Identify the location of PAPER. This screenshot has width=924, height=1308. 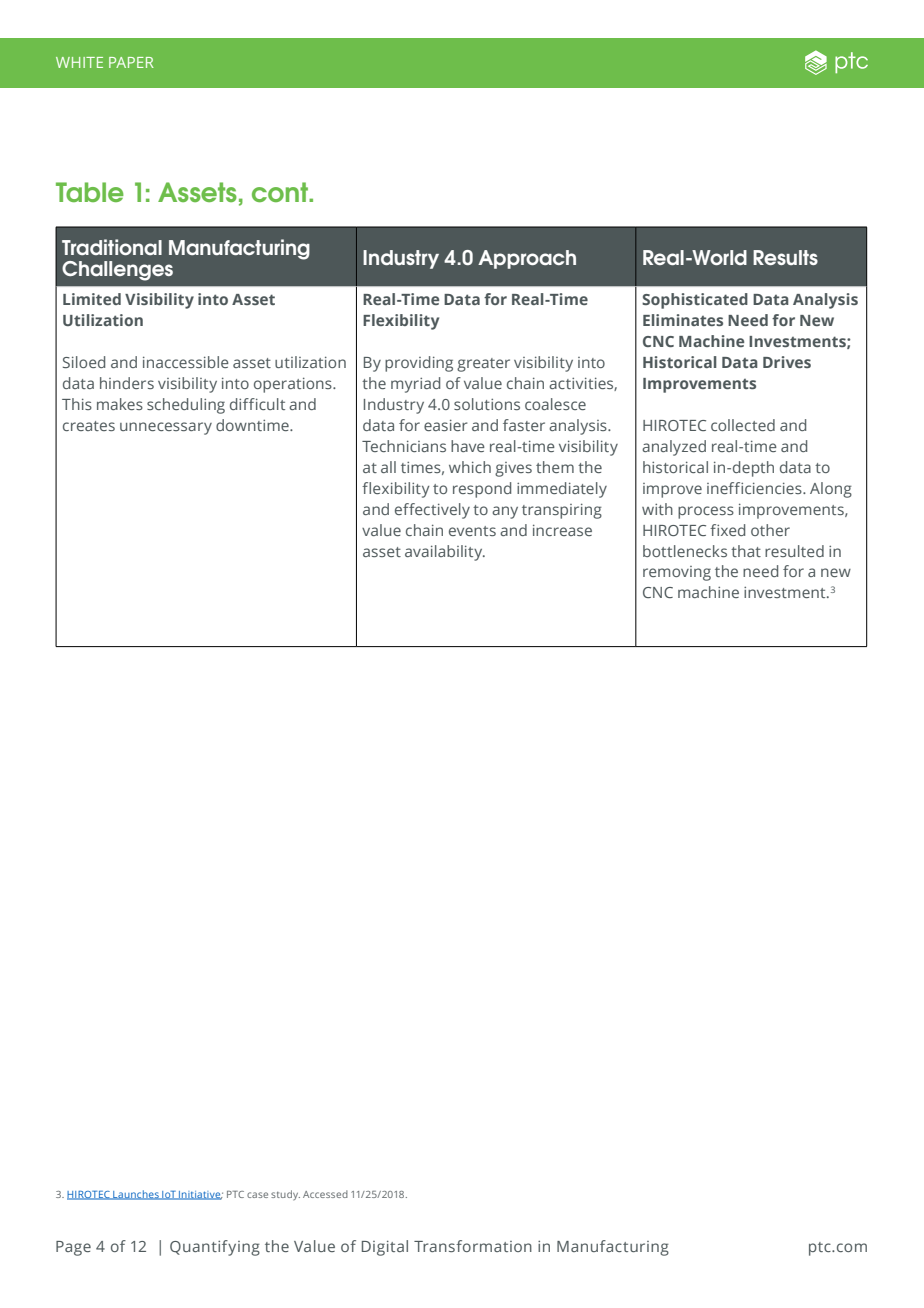
(131, 62).
